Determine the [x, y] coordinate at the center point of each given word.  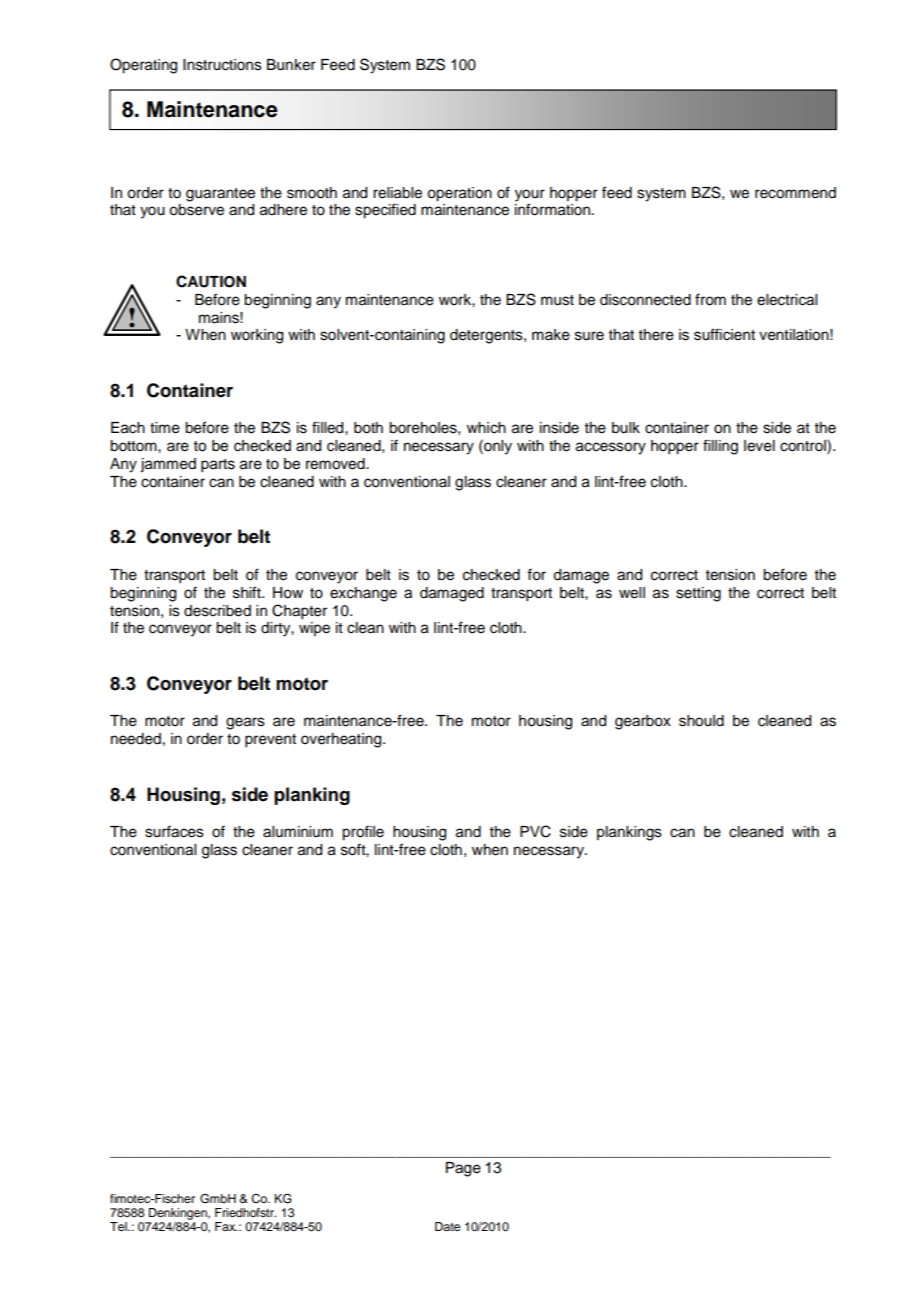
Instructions [222, 65]
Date [447, 1226]
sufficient [724, 334]
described [217, 611]
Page [463, 1169]
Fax [226, 1226]
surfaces [174, 831]
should [701, 721]
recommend [795, 193]
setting [698, 594]
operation [459, 194]
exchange [363, 594]
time [165, 428]
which [486, 428]
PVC [535, 831]
